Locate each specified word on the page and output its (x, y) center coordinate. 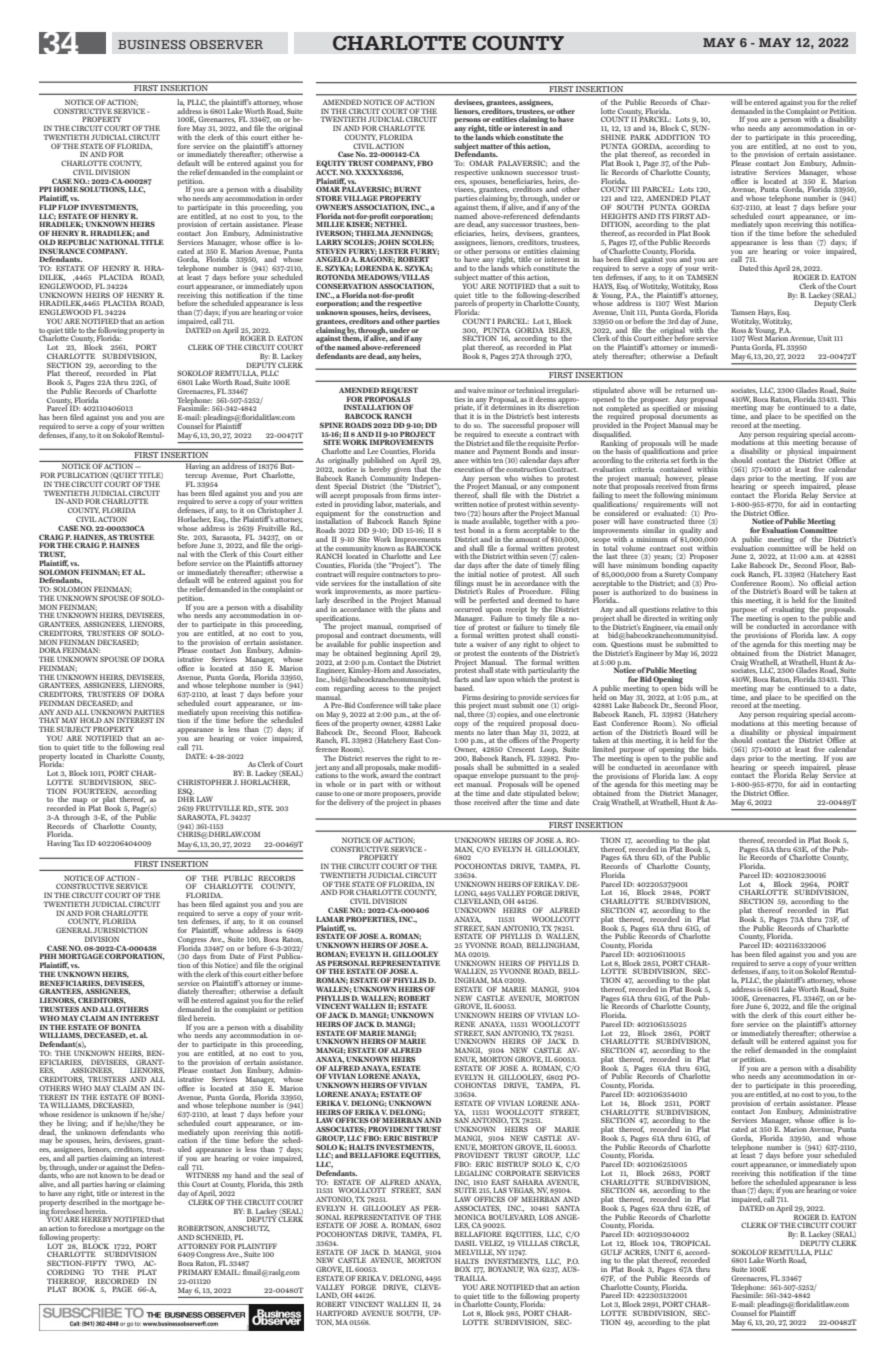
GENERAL (74, 930)
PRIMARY (195, 1272)
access (379, 689)
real (158, 747)
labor (384, 504)
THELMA (372, 233)
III (635, 189)
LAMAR (330, 919)
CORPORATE (518, 1173)
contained (675, 469)
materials (411, 504)
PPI (45, 189)
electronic (563, 713)
